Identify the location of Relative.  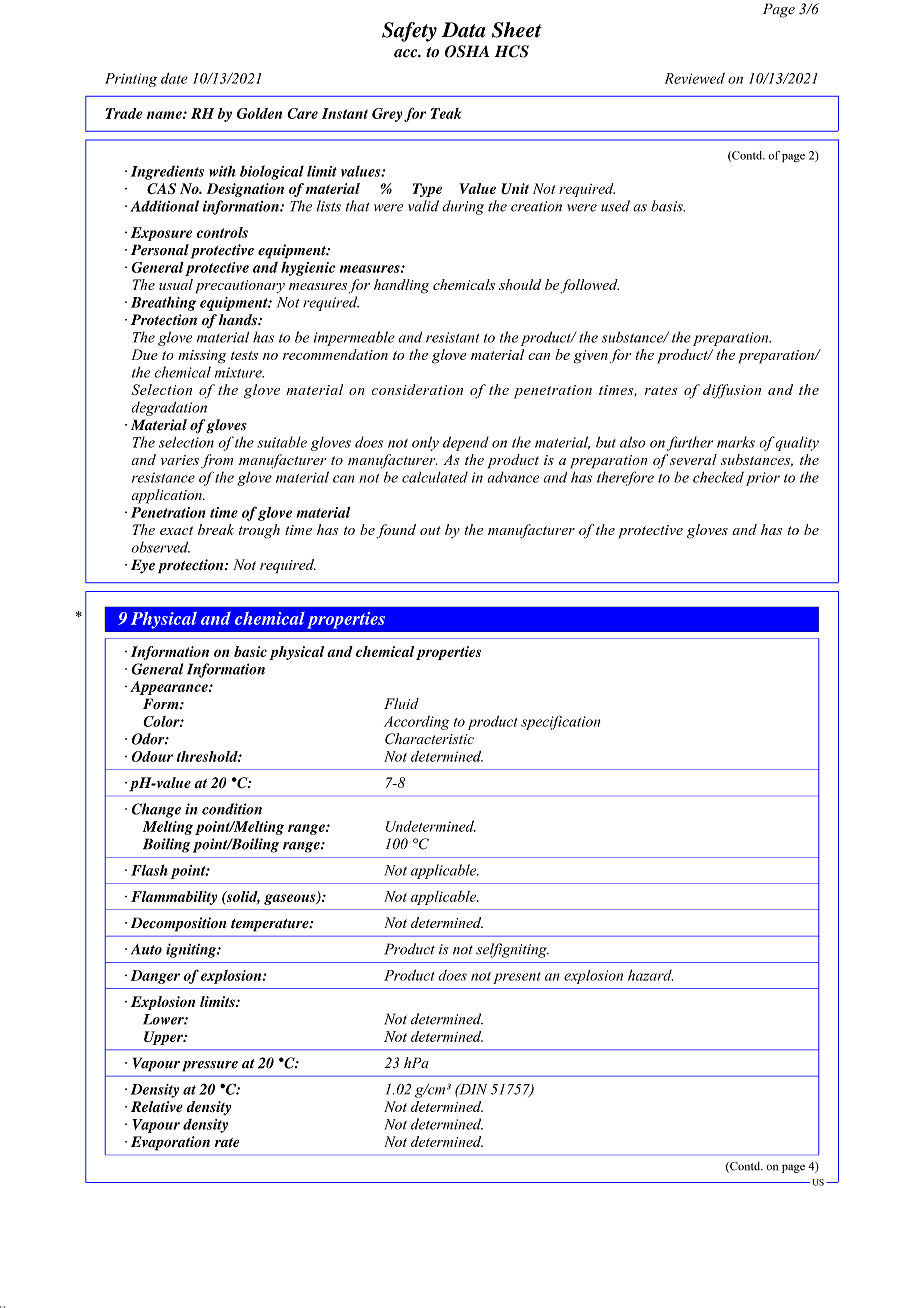
(157, 1106).
